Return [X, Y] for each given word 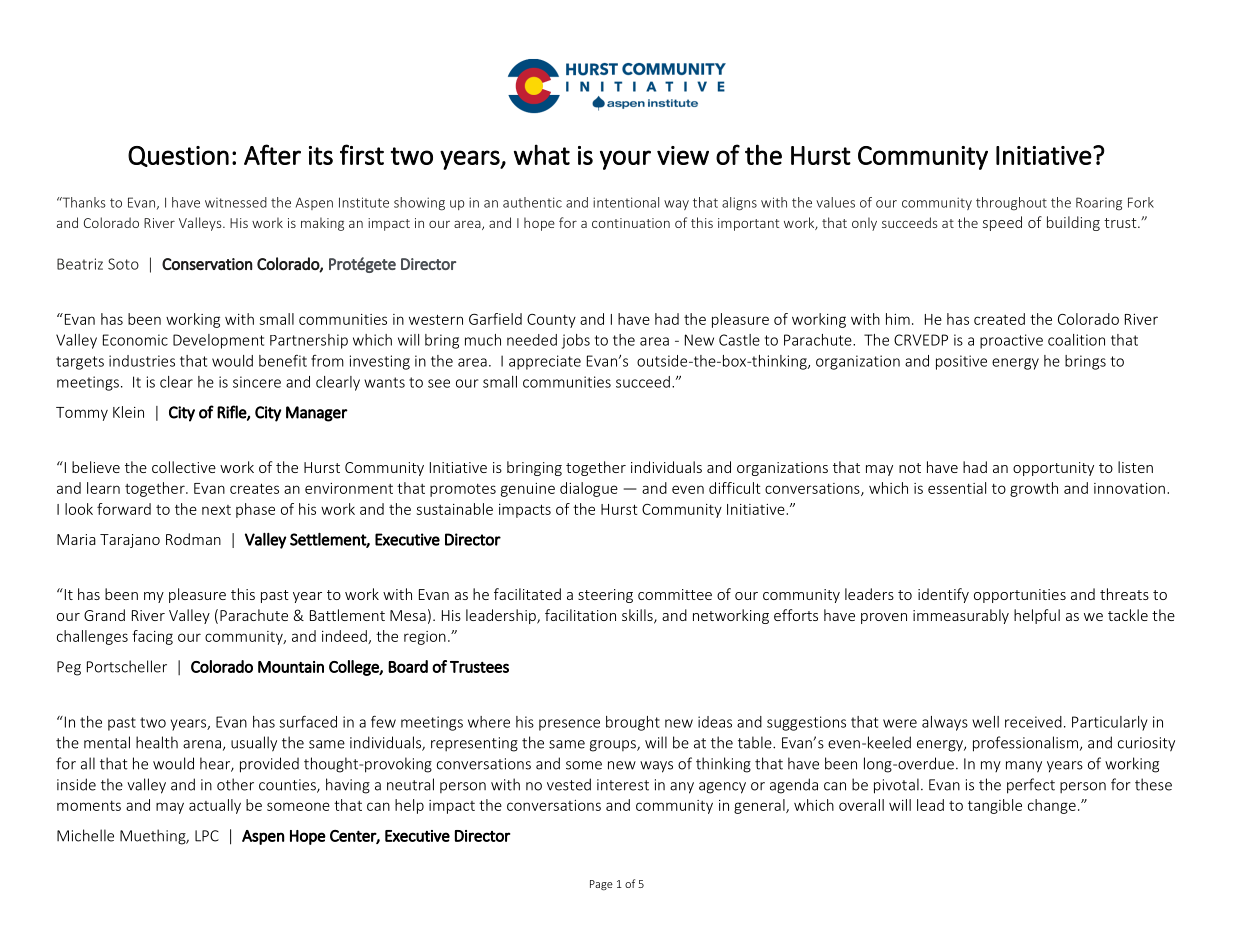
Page [601, 885]
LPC [207, 836]
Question [178, 156]
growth [1034, 489]
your [625, 160]
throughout [1011, 204]
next [216, 510]
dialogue [589, 489]
